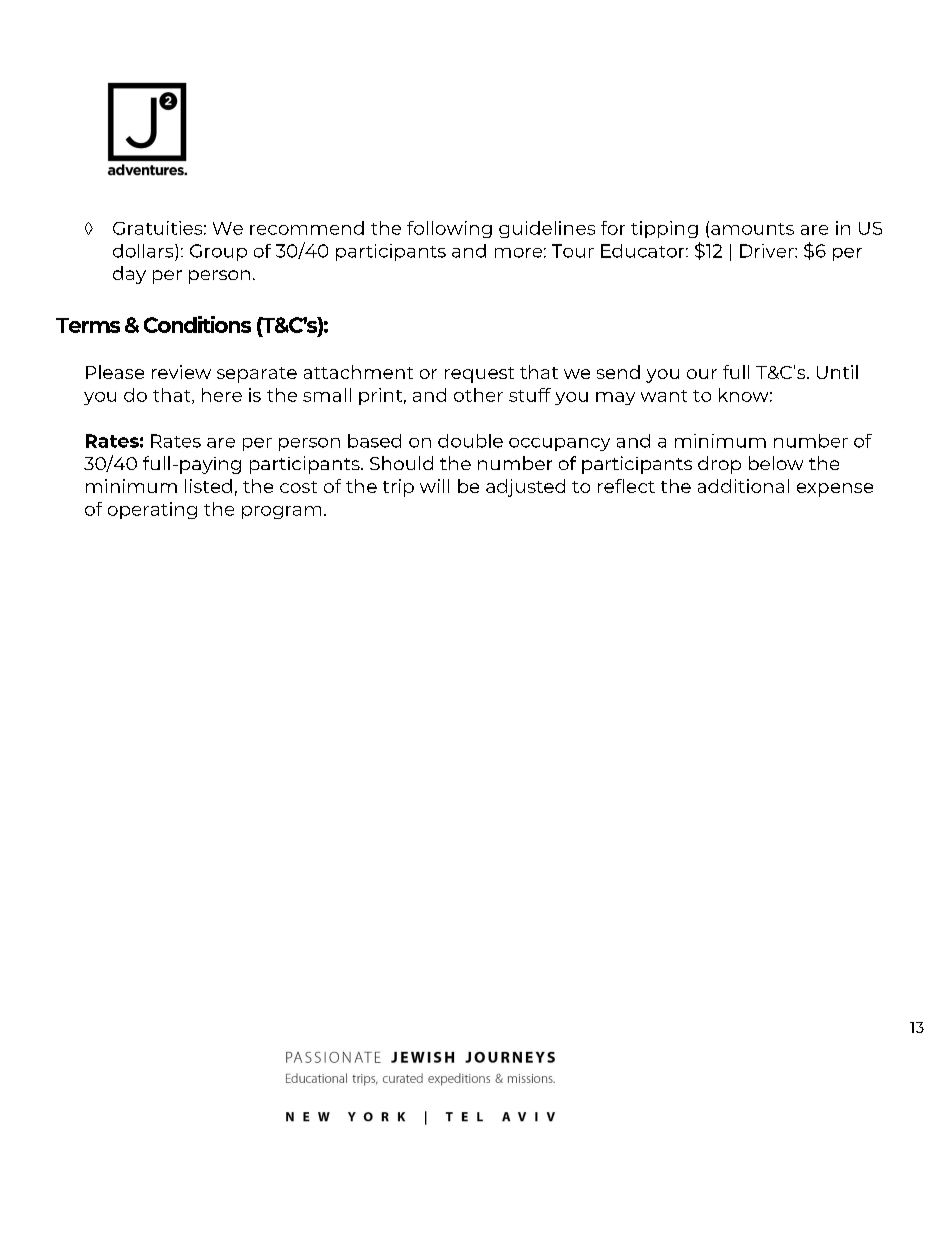 The image size is (952, 1233). Describe the element at coordinates (449, 229) in the screenshot. I see `following` at that location.
